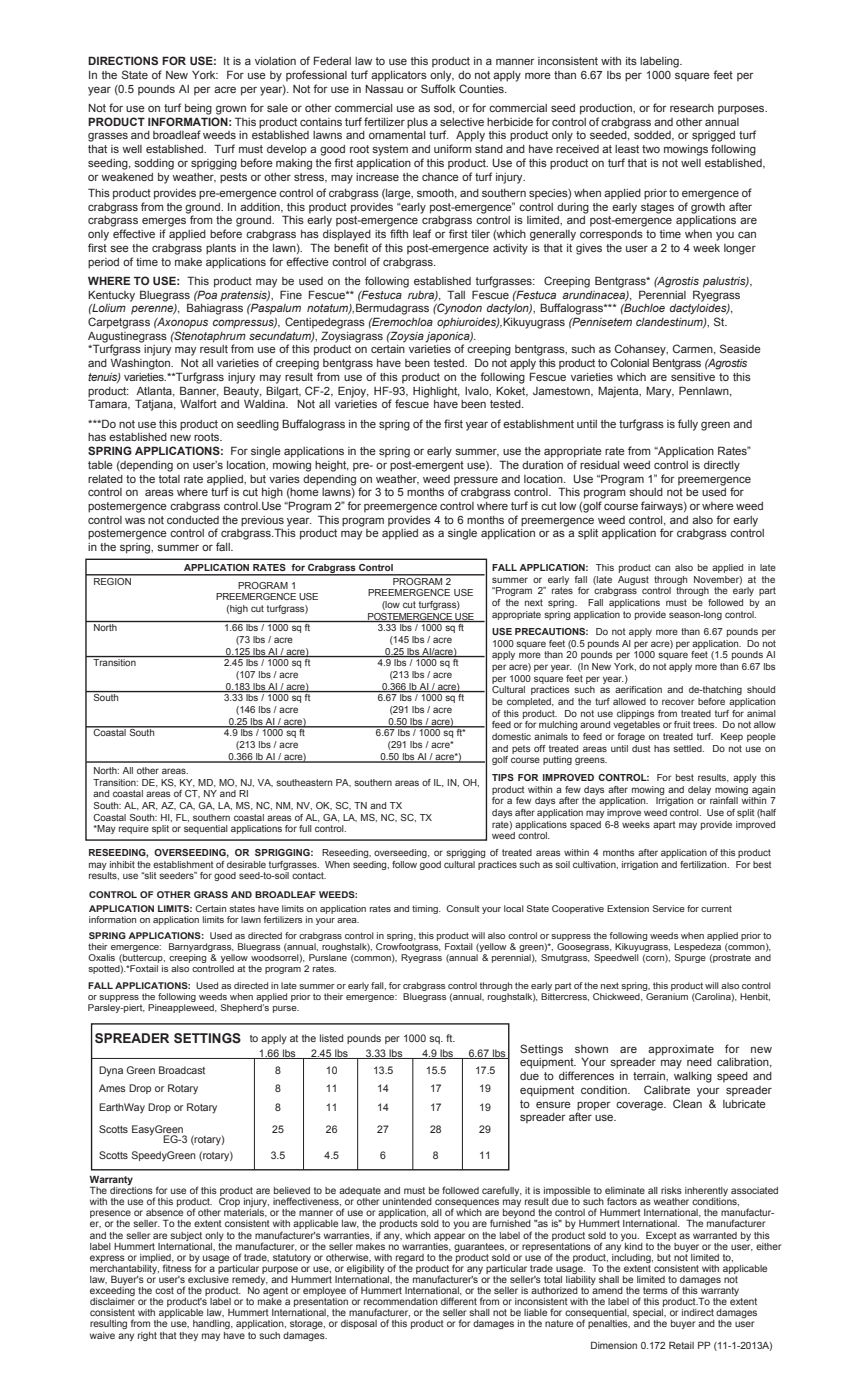  I want to click on timing, so click(426, 909).
